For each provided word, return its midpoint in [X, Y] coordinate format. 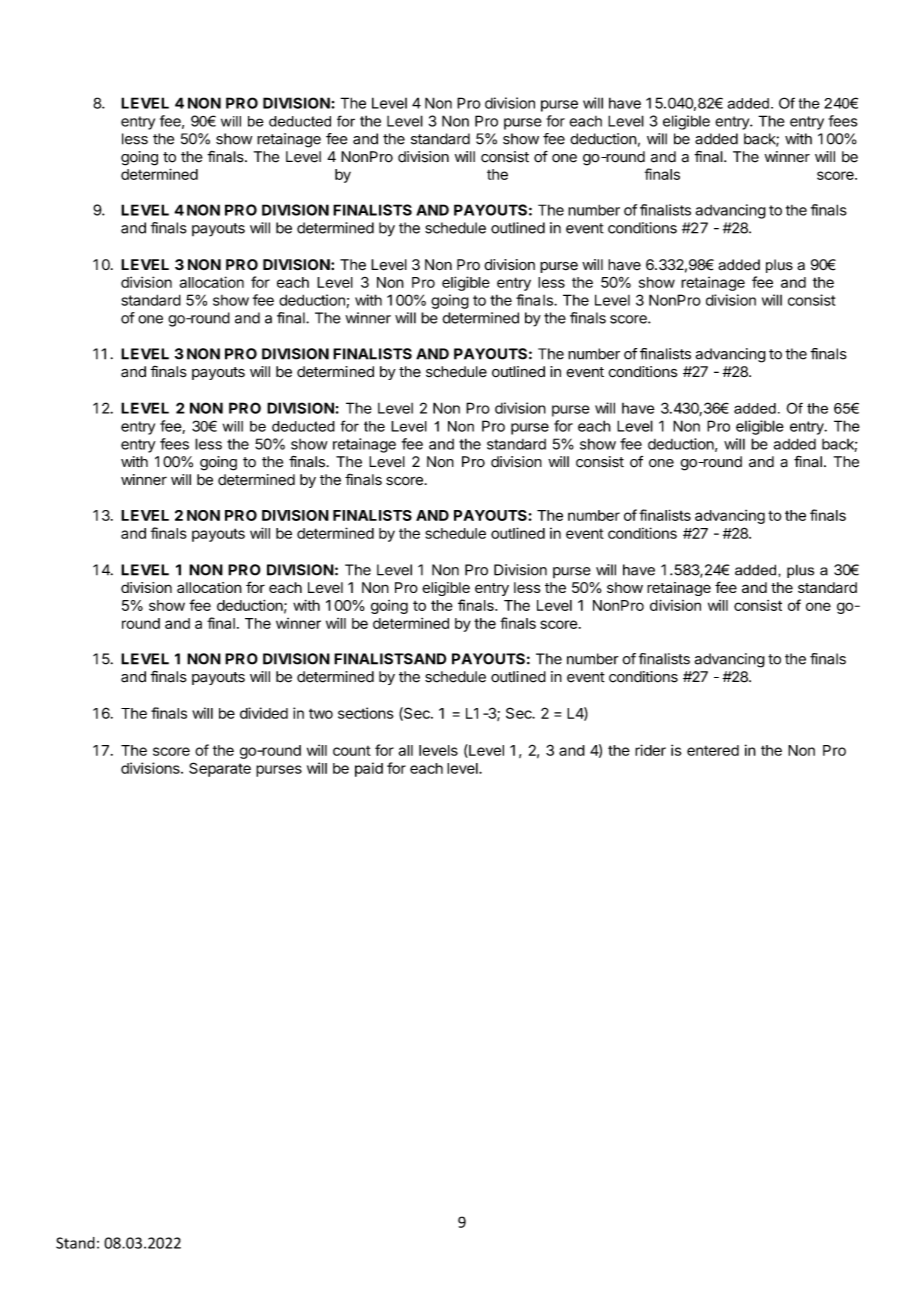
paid [369, 769]
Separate [220, 769]
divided [264, 713]
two [321, 714]
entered [713, 750]
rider [650, 750]
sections [366, 713]
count [352, 751]
